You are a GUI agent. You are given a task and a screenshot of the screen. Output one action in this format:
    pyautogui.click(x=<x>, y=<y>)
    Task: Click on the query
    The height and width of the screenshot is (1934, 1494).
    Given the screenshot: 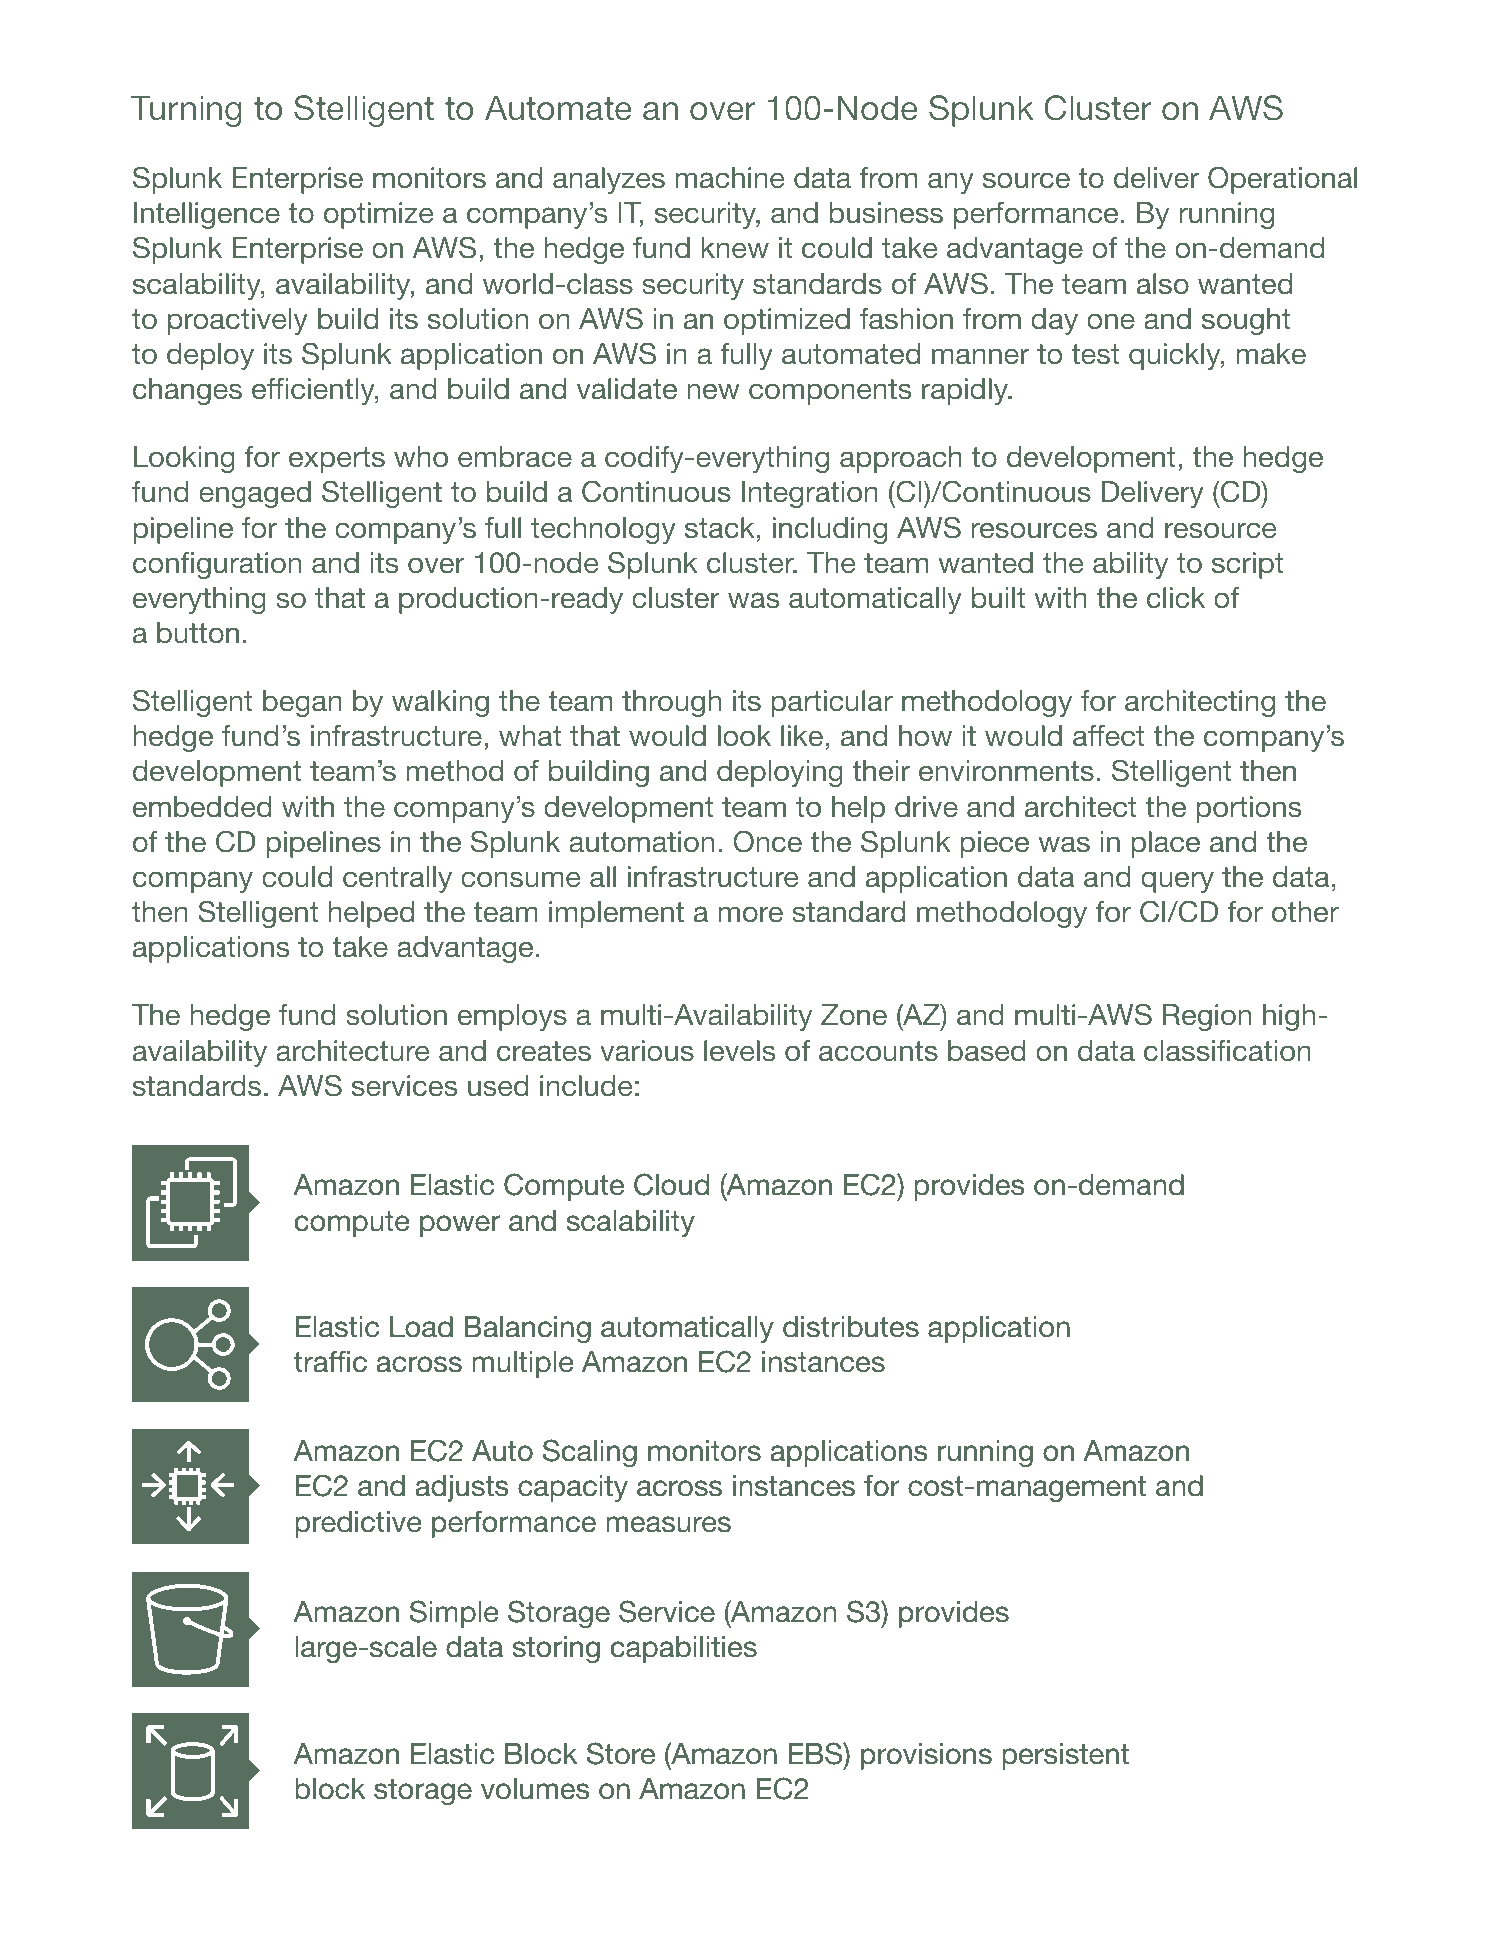 What is the action you would take?
    pyautogui.click(x=1177, y=882)
